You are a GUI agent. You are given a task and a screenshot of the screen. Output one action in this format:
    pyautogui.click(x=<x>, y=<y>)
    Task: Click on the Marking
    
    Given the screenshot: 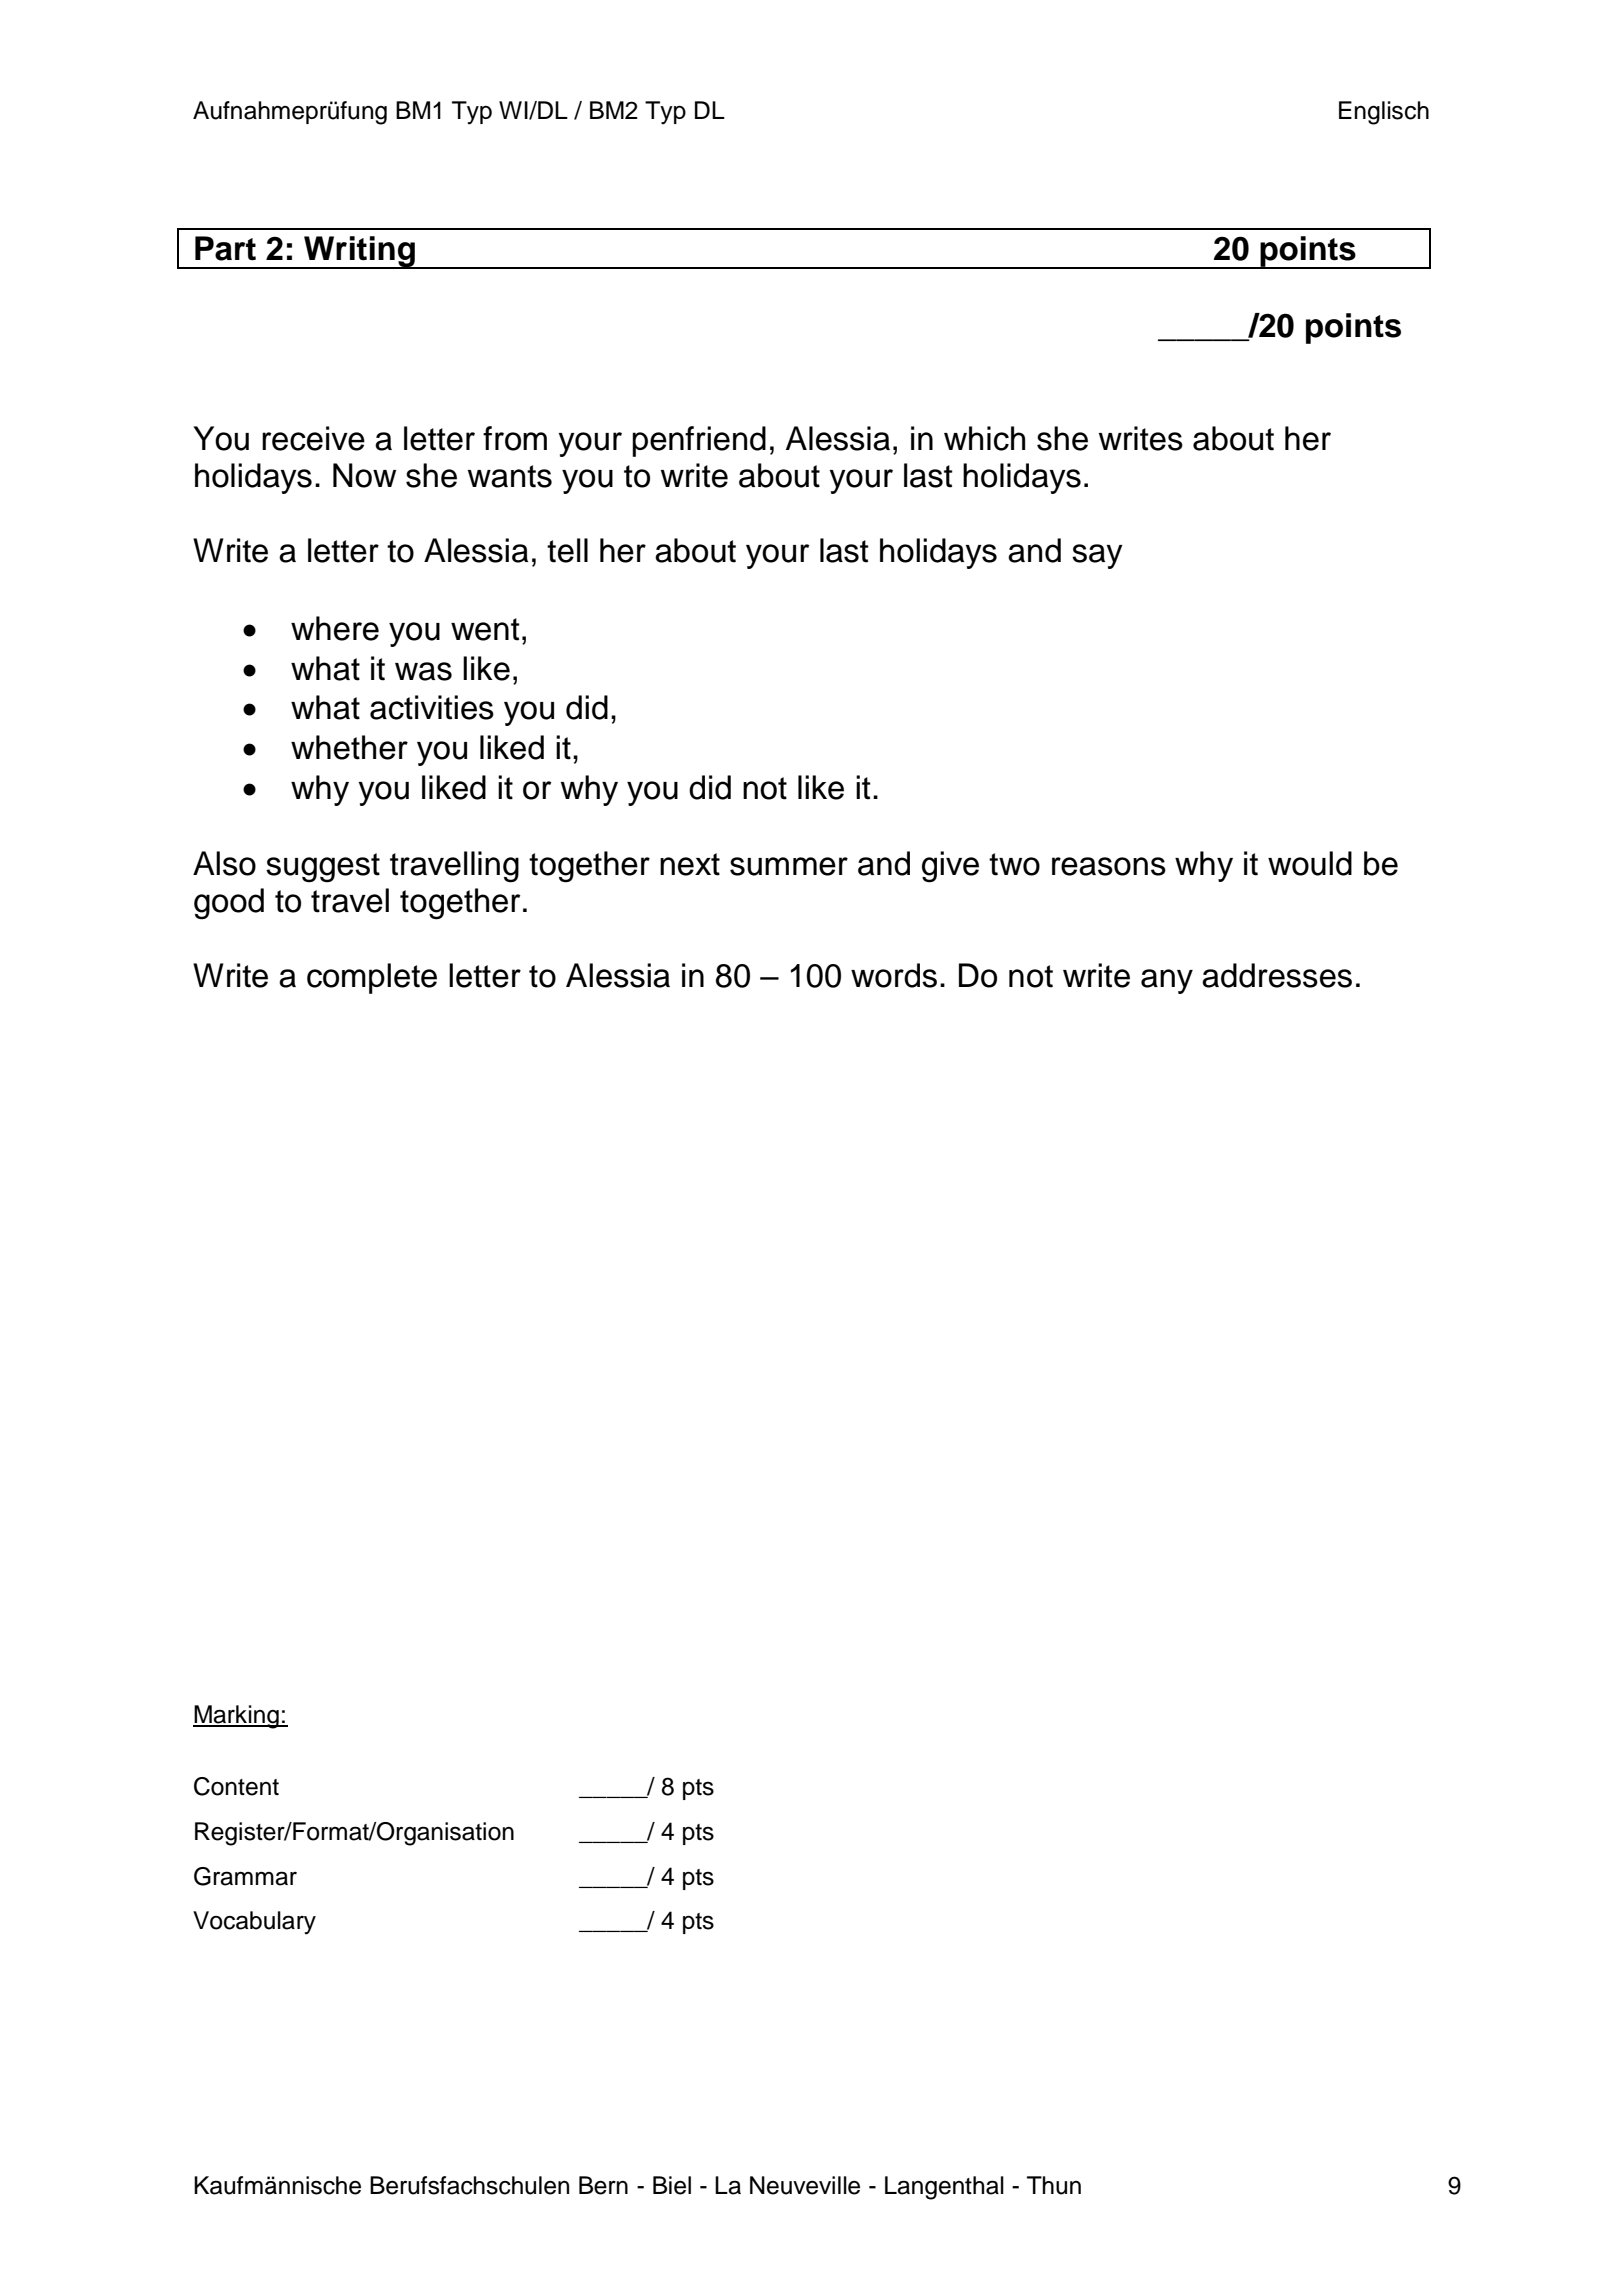 What is the action you would take?
    pyautogui.click(x=237, y=1717)
